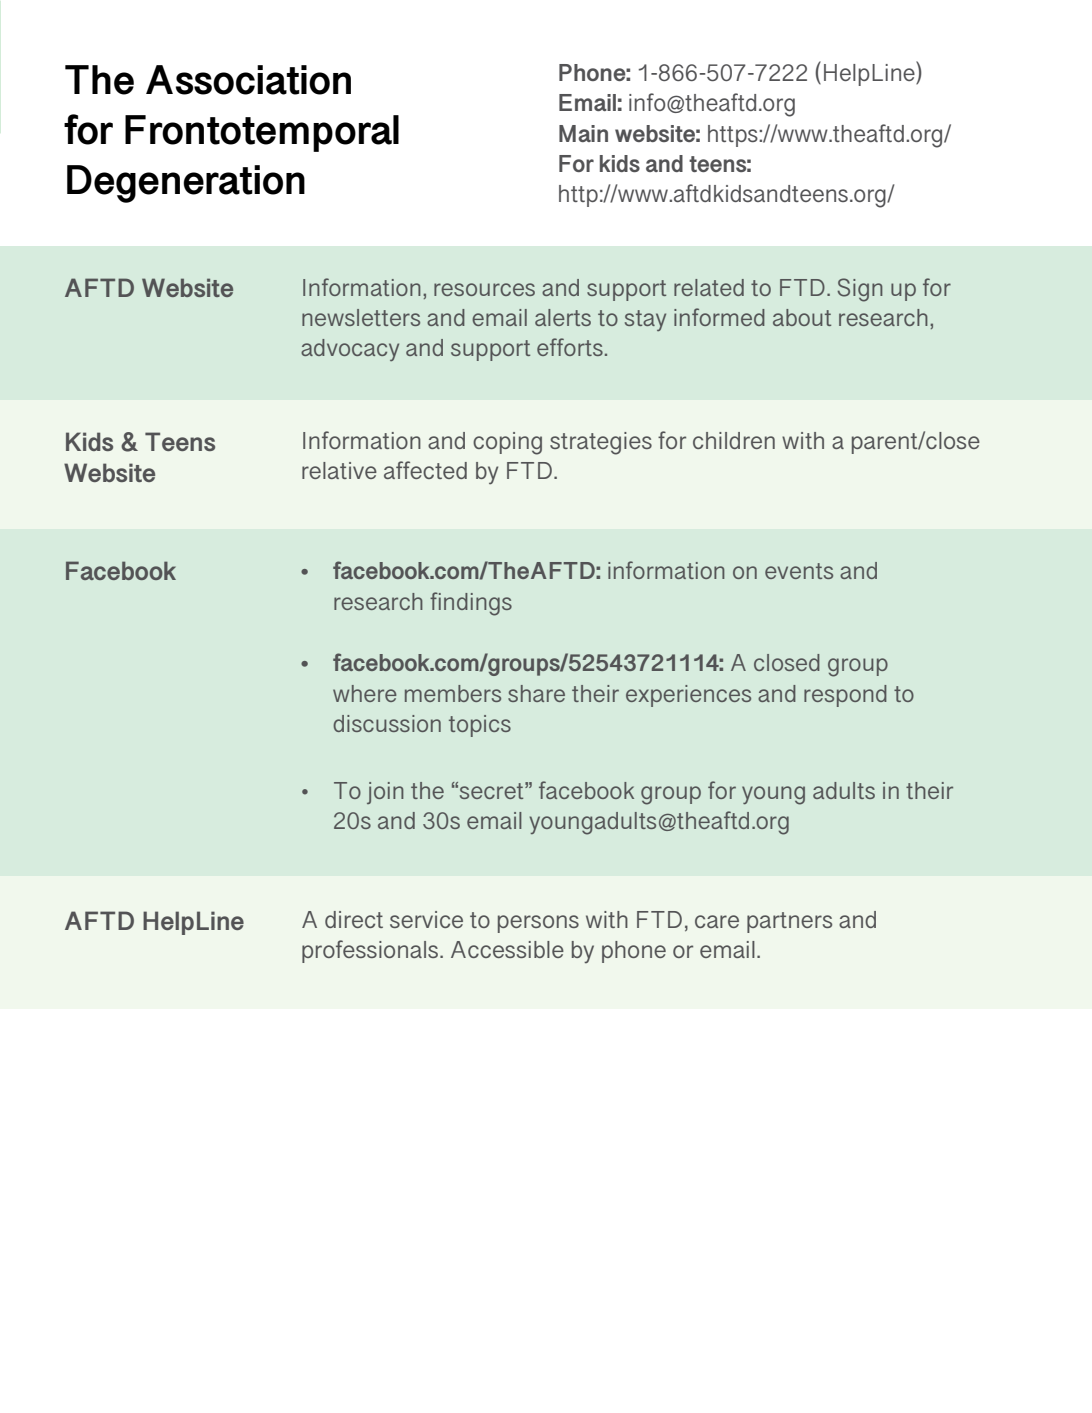 Image resolution: width=1092 pixels, height=1413 pixels. I want to click on persons, so click(538, 924).
